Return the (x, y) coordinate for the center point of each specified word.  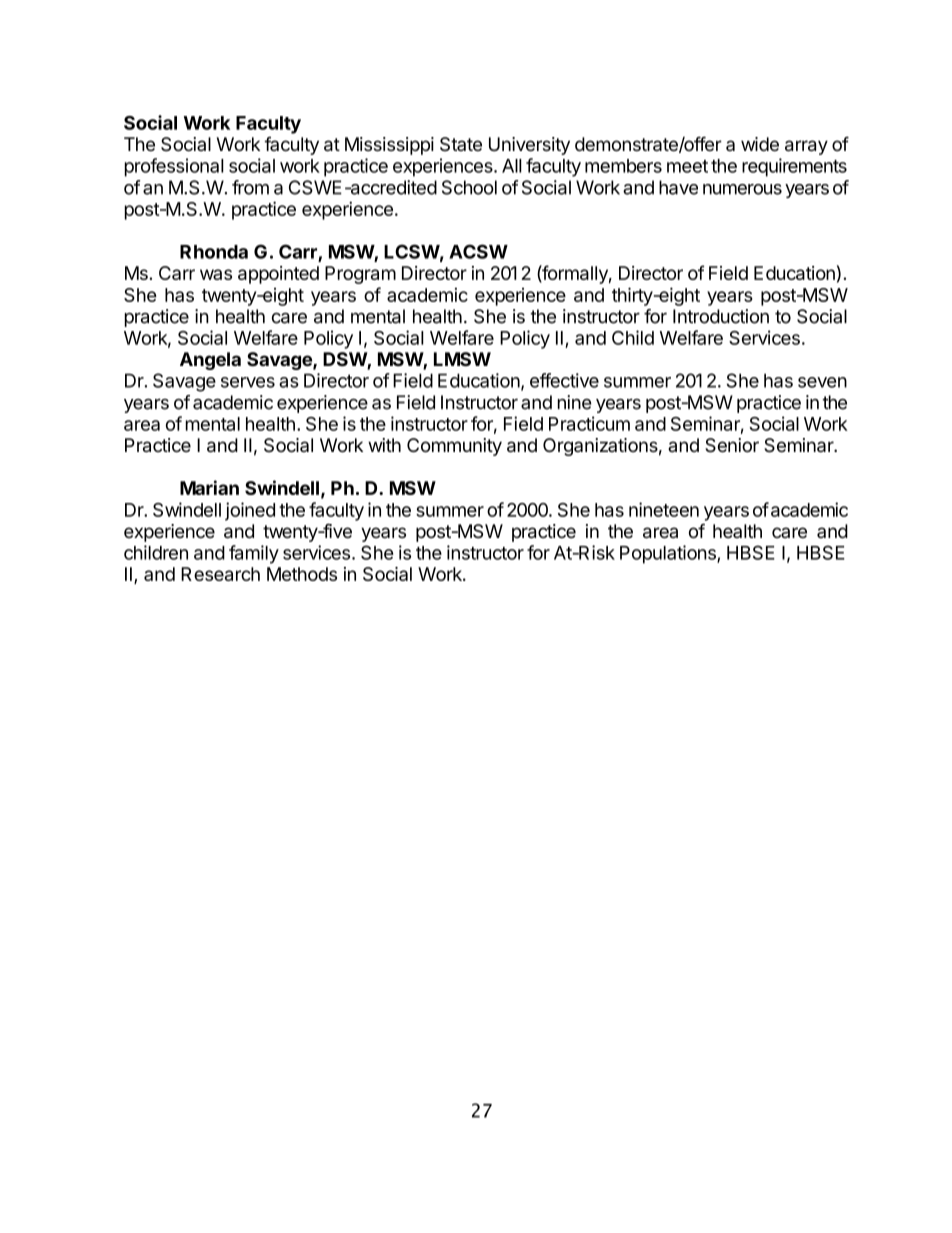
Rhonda (214, 252)
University (529, 146)
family (254, 554)
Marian (209, 487)
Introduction (721, 316)
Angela (210, 361)
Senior (732, 445)
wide (760, 144)
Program (360, 275)
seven (822, 382)
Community (454, 447)
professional (174, 167)
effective (564, 380)
